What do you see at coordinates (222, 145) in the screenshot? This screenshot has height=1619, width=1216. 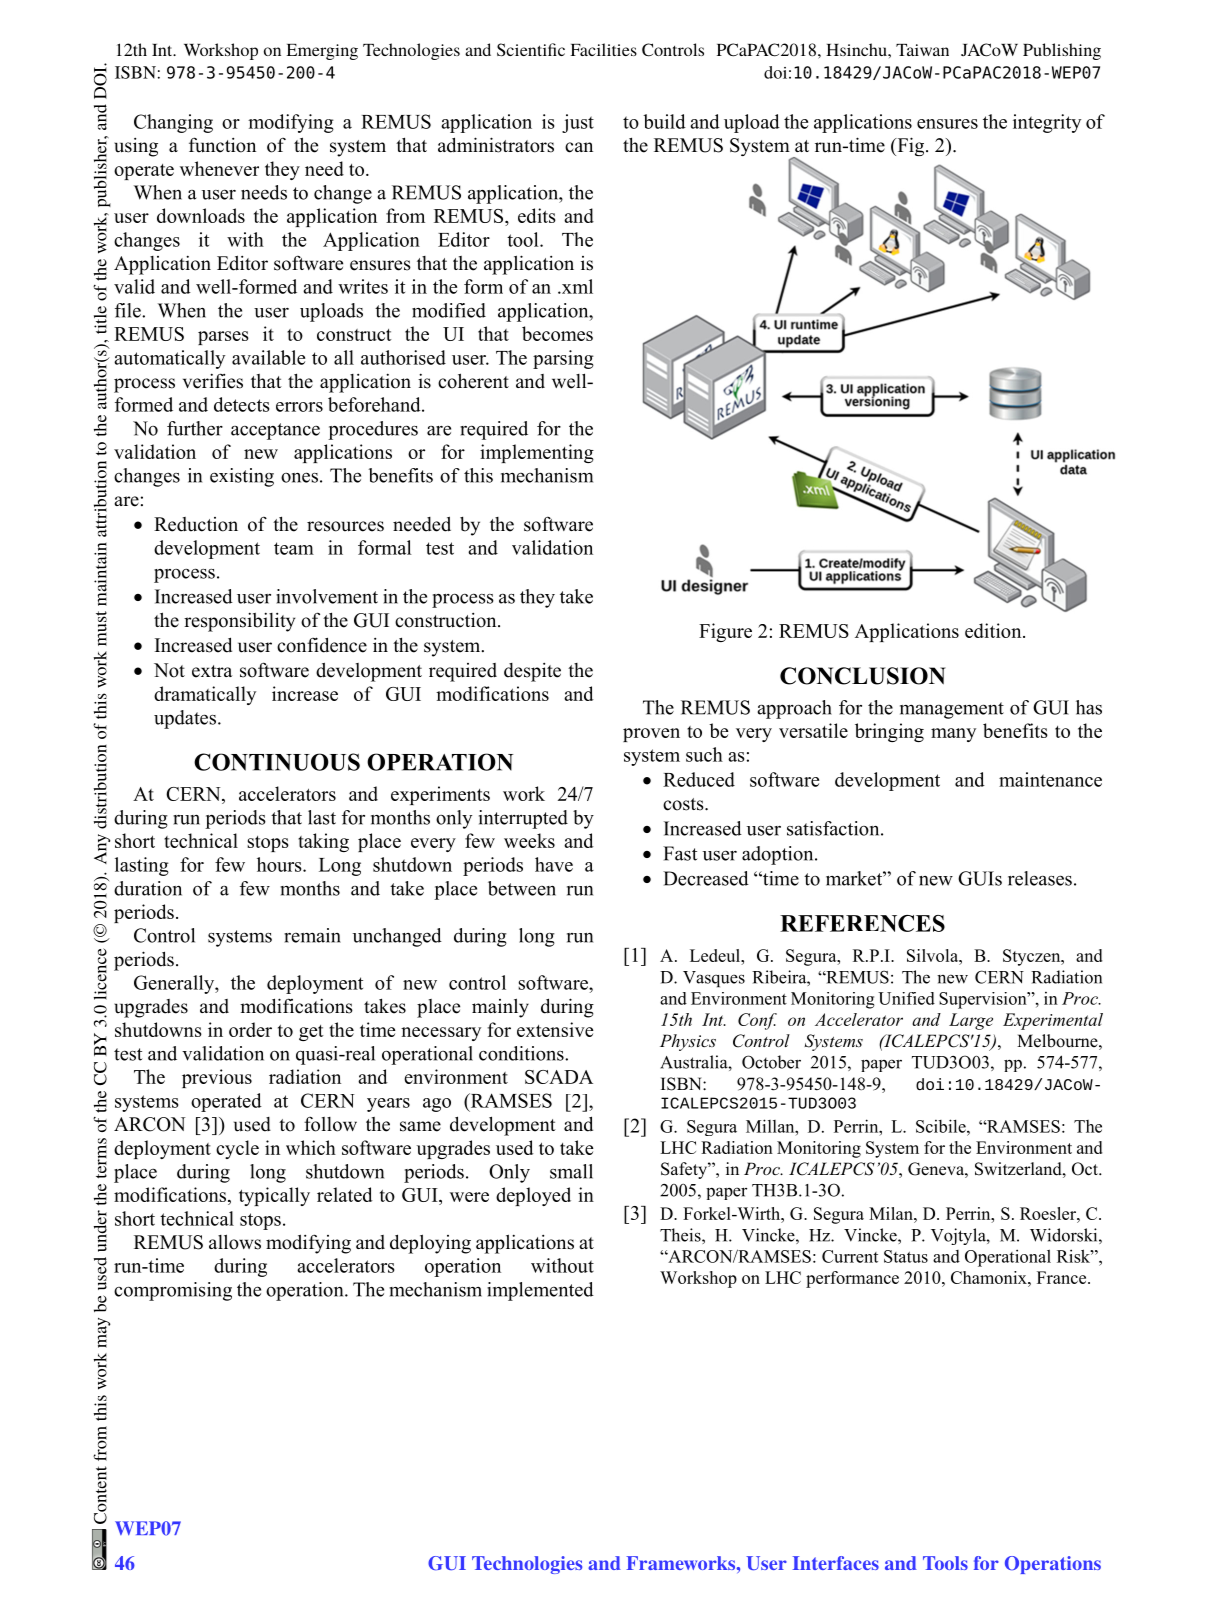 I see `function` at bounding box center [222, 145].
